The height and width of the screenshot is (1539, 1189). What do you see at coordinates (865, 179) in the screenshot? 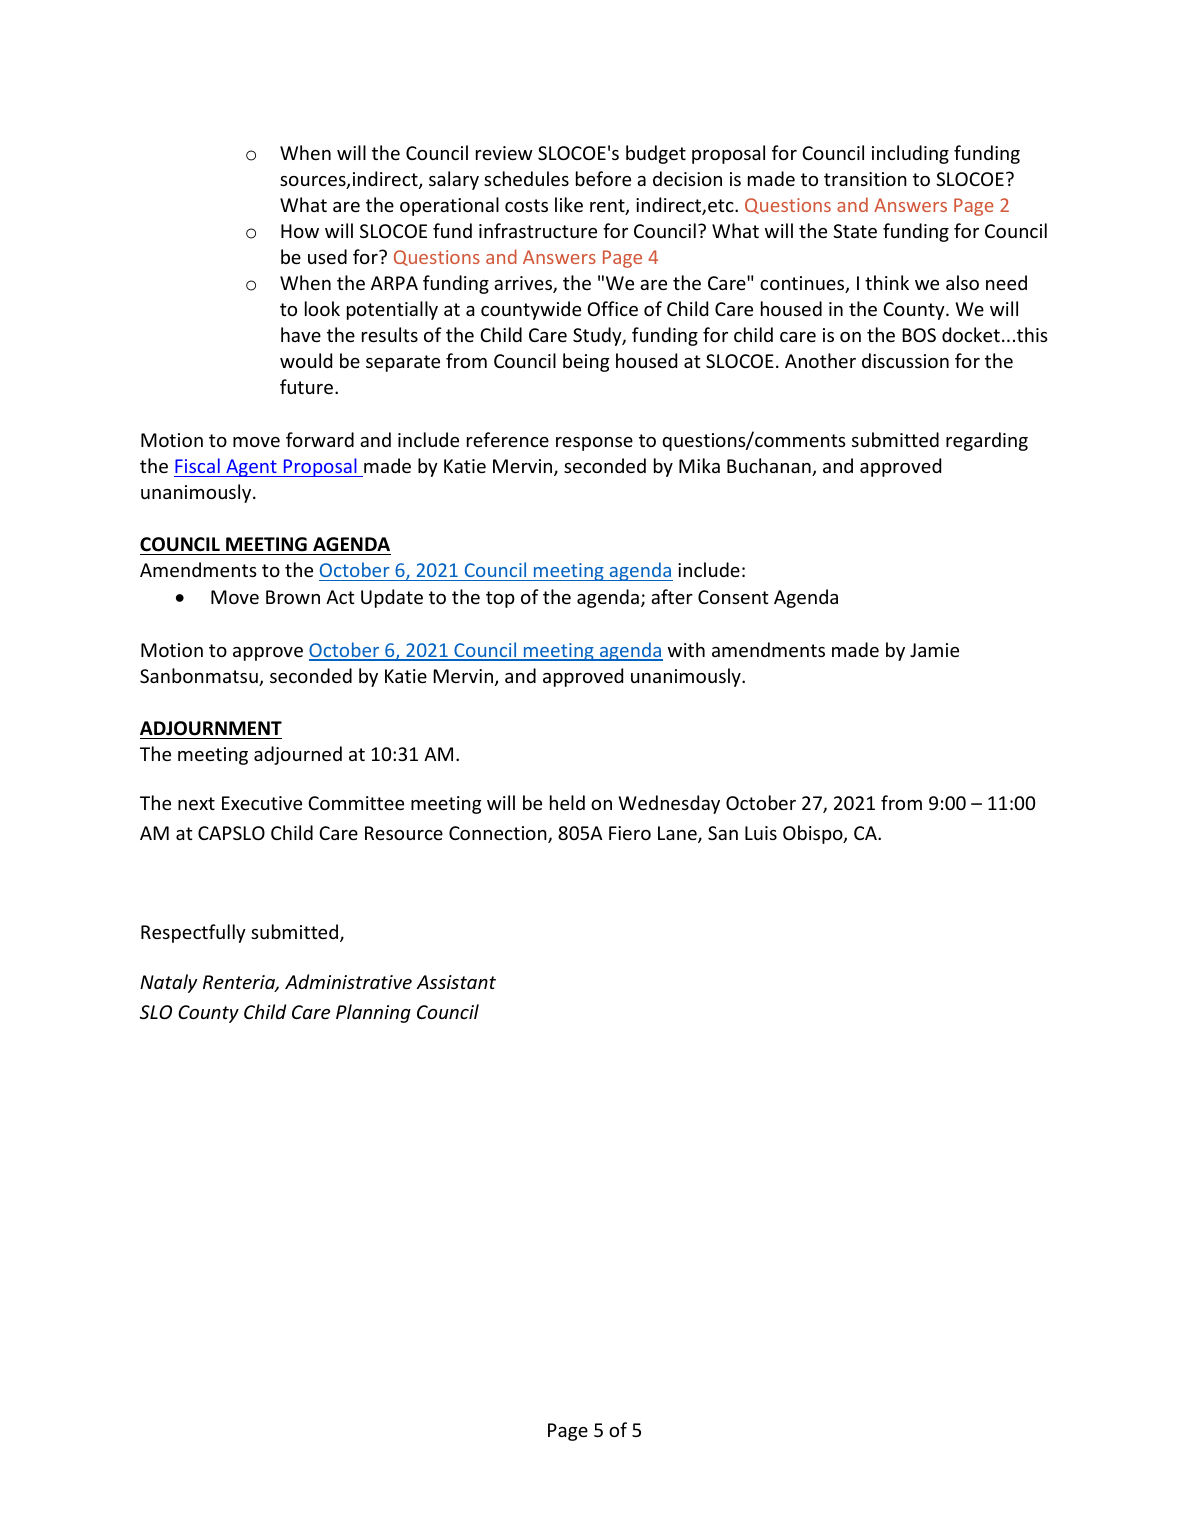
I see `transition` at bounding box center [865, 179].
